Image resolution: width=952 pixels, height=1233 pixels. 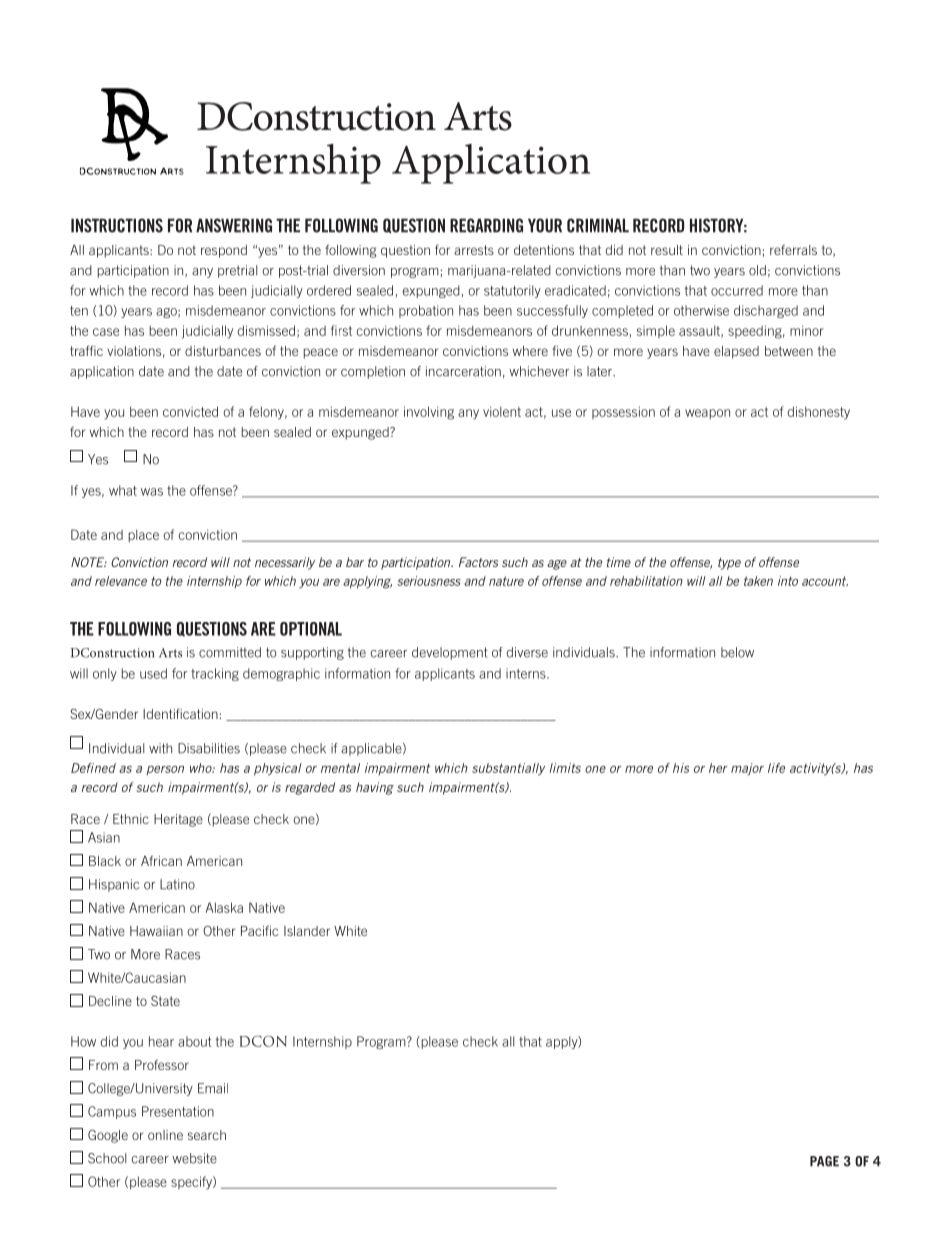 I want to click on major, so click(x=747, y=769).
